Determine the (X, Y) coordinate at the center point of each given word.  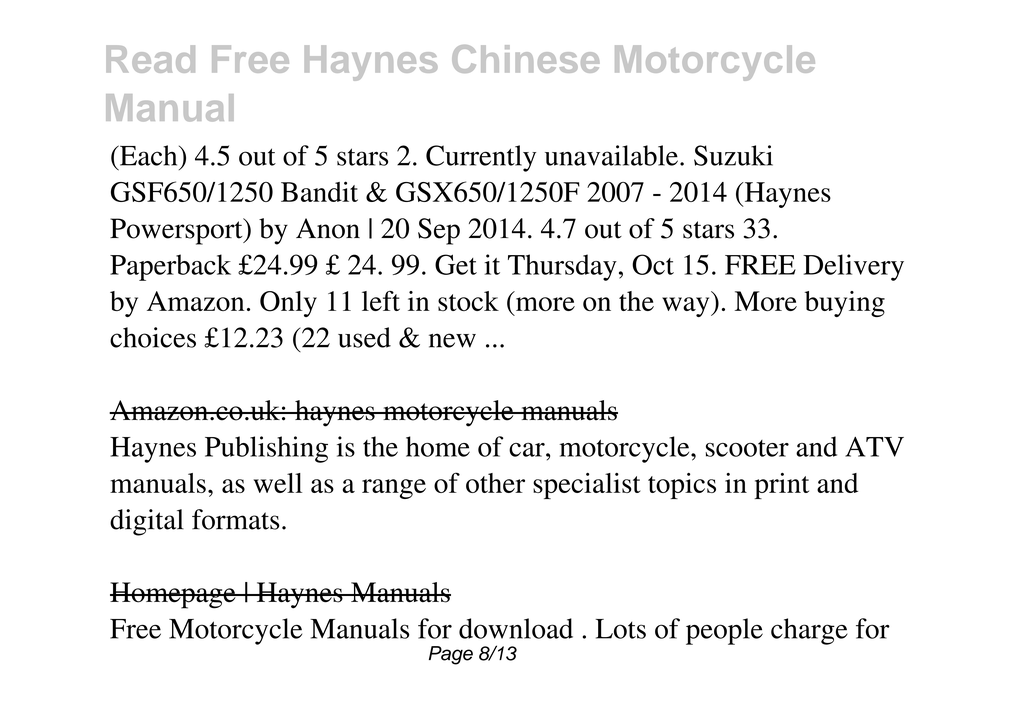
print (781, 486)
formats (236, 519)
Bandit (319, 191)
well (278, 483)
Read (150, 59)
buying (845, 304)
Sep (439, 231)
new (452, 340)
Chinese (525, 59)
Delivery (853, 267)
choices (153, 337)
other (495, 483)
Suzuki (733, 155)
